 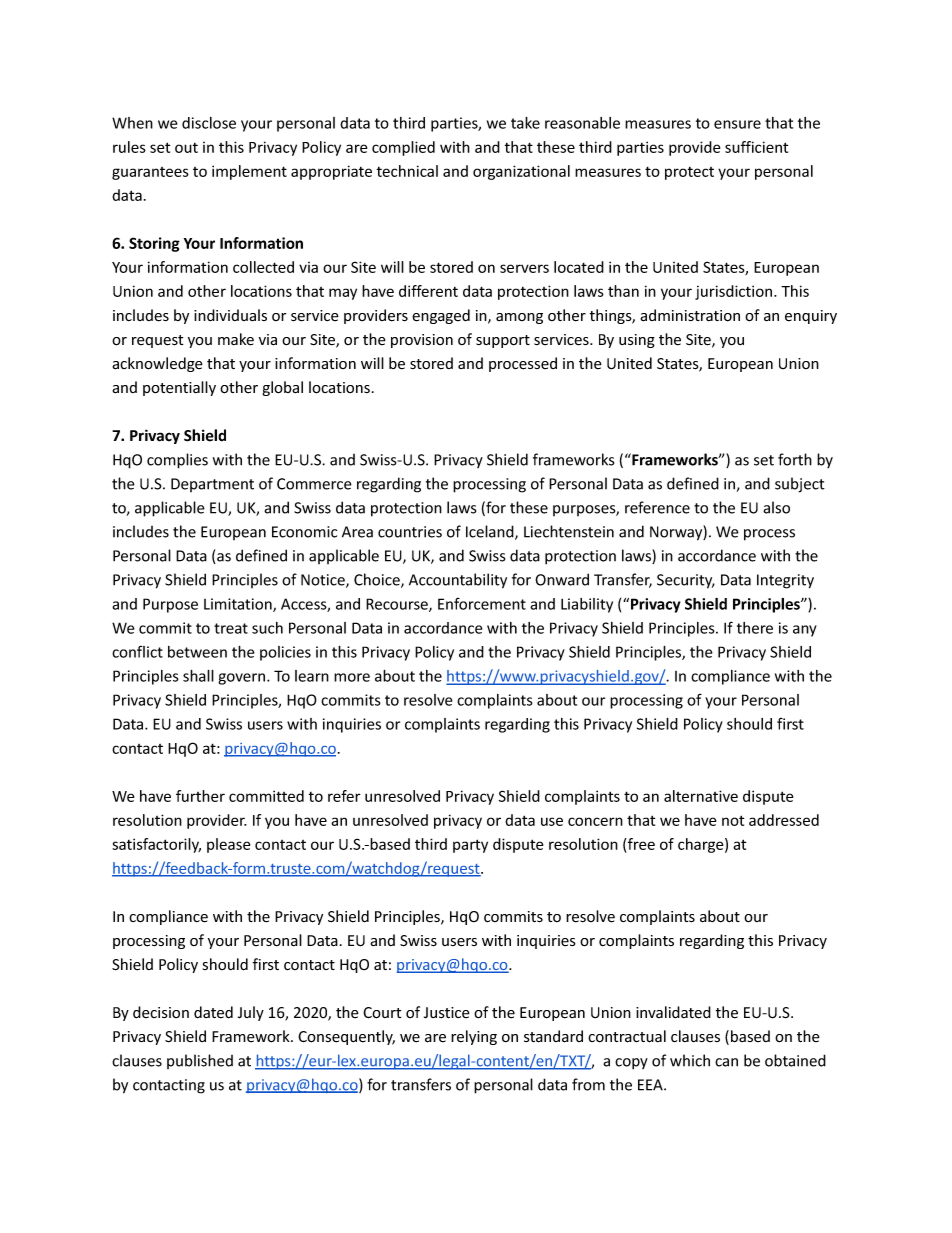 What do you see at coordinates (470, 846) in the document?
I see `party` at bounding box center [470, 846].
